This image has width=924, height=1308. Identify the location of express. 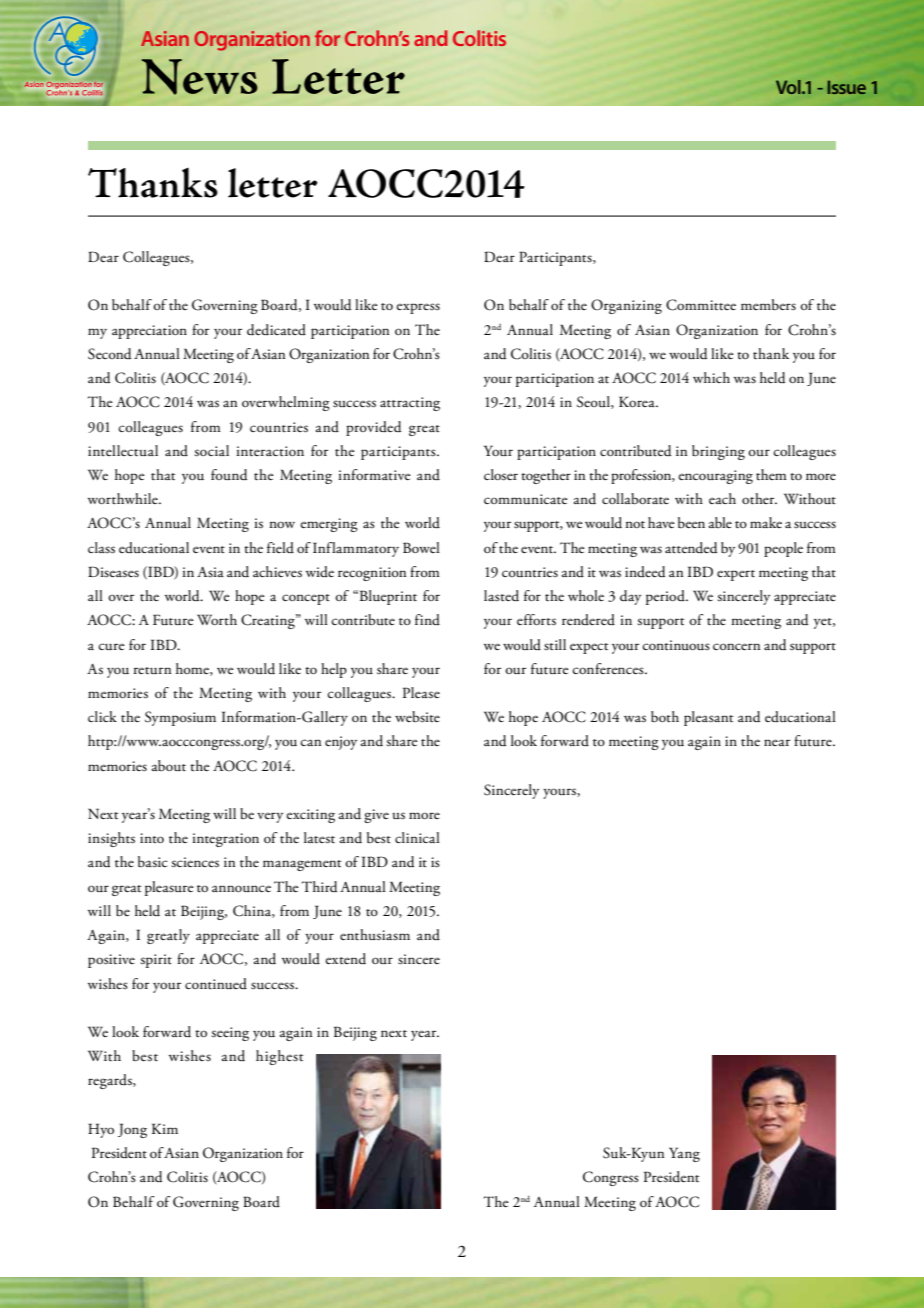
(418, 308).
